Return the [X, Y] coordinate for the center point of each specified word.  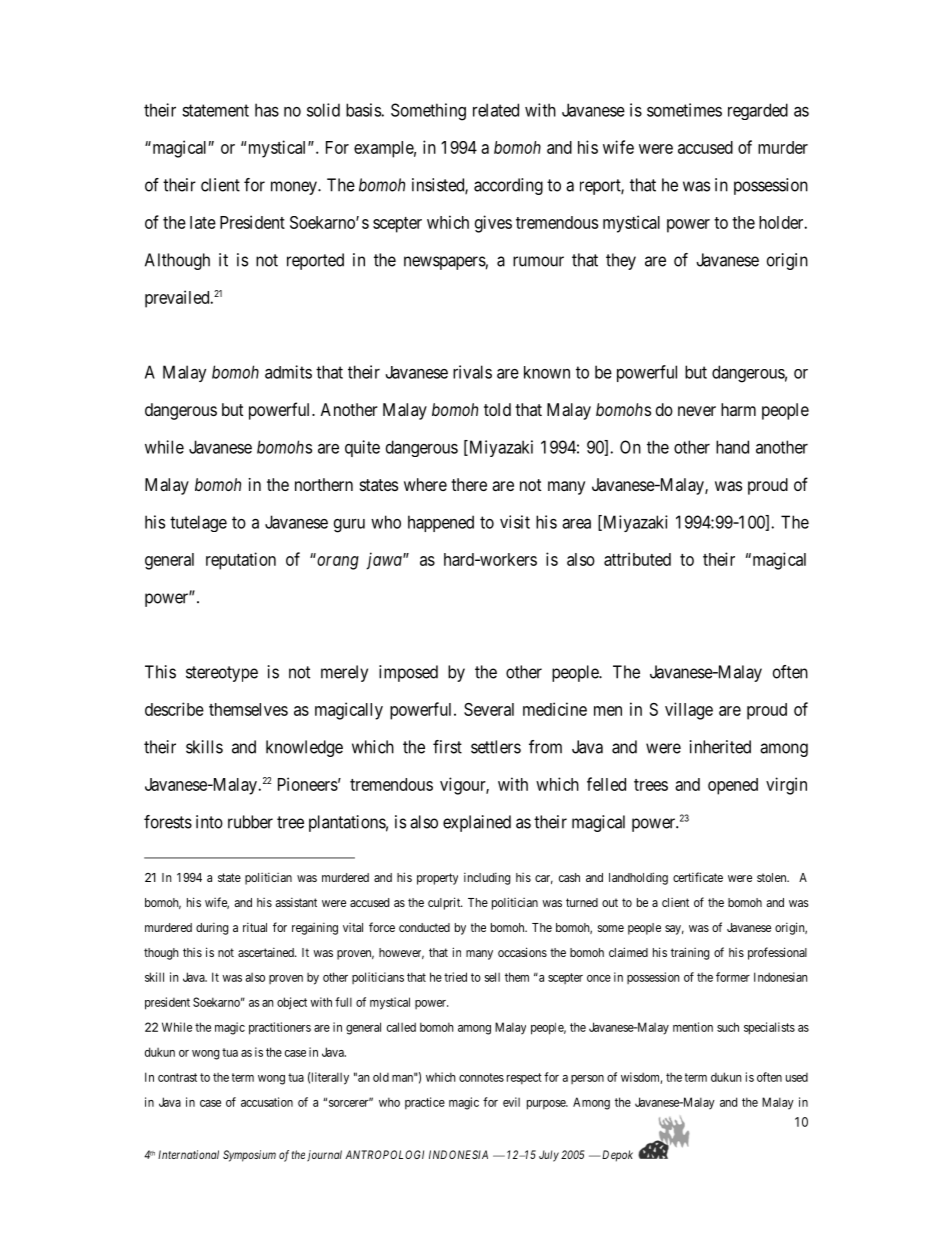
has [267, 110]
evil [511, 1102]
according [508, 186]
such [728, 1027]
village [689, 711]
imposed [408, 673]
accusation [267, 1102]
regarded [758, 111]
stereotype [222, 674]
